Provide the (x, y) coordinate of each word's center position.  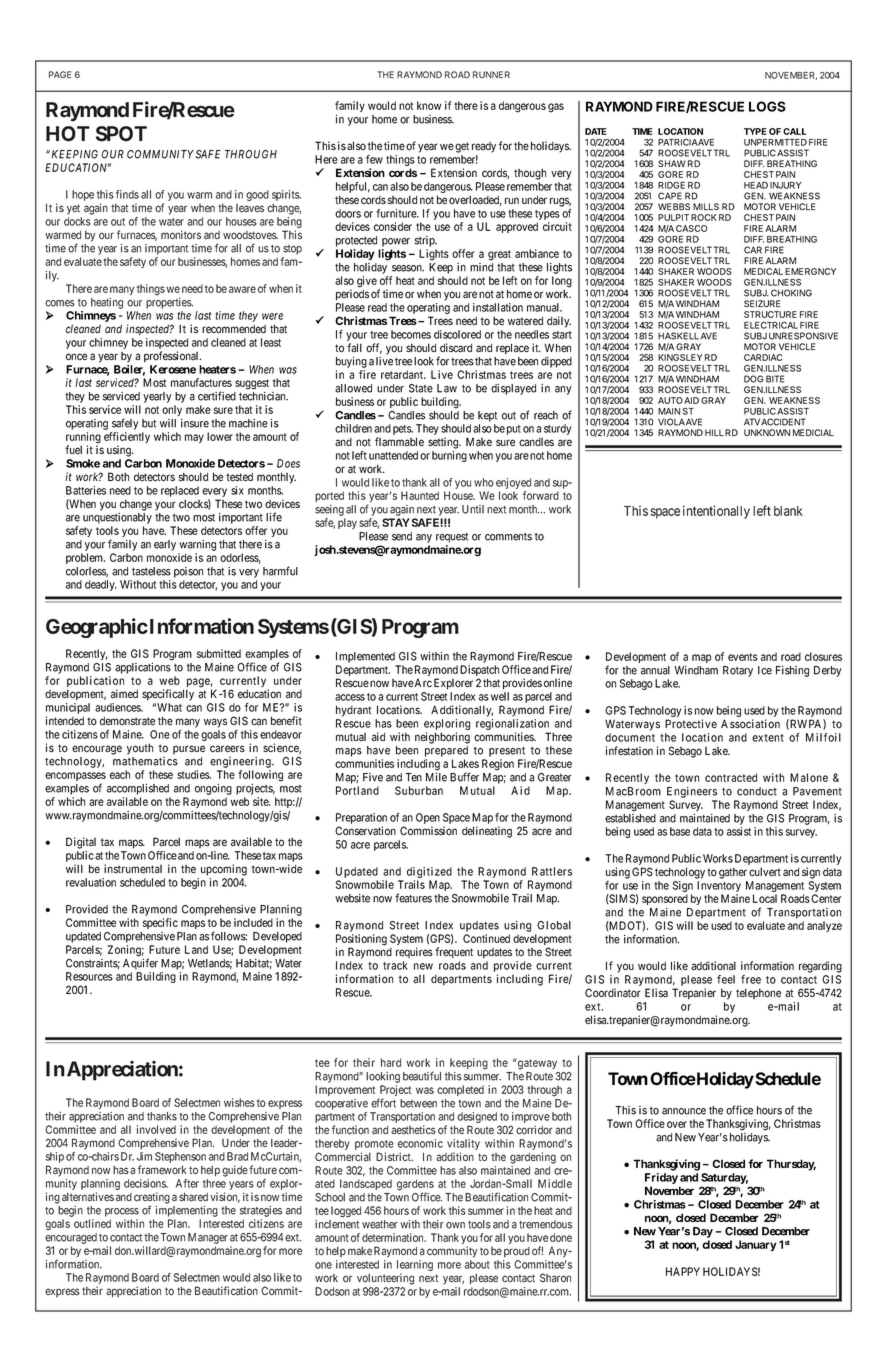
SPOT (121, 134)
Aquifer (140, 964)
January (756, 1245)
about (477, 1264)
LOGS (767, 106)
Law (447, 388)
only (172, 410)
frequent (454, 952)
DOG (754, 379)
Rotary (738, 671)
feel (726, 979)
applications (143, 668)
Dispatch (479, 672)
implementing (187, 1211)
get (462, 147)
